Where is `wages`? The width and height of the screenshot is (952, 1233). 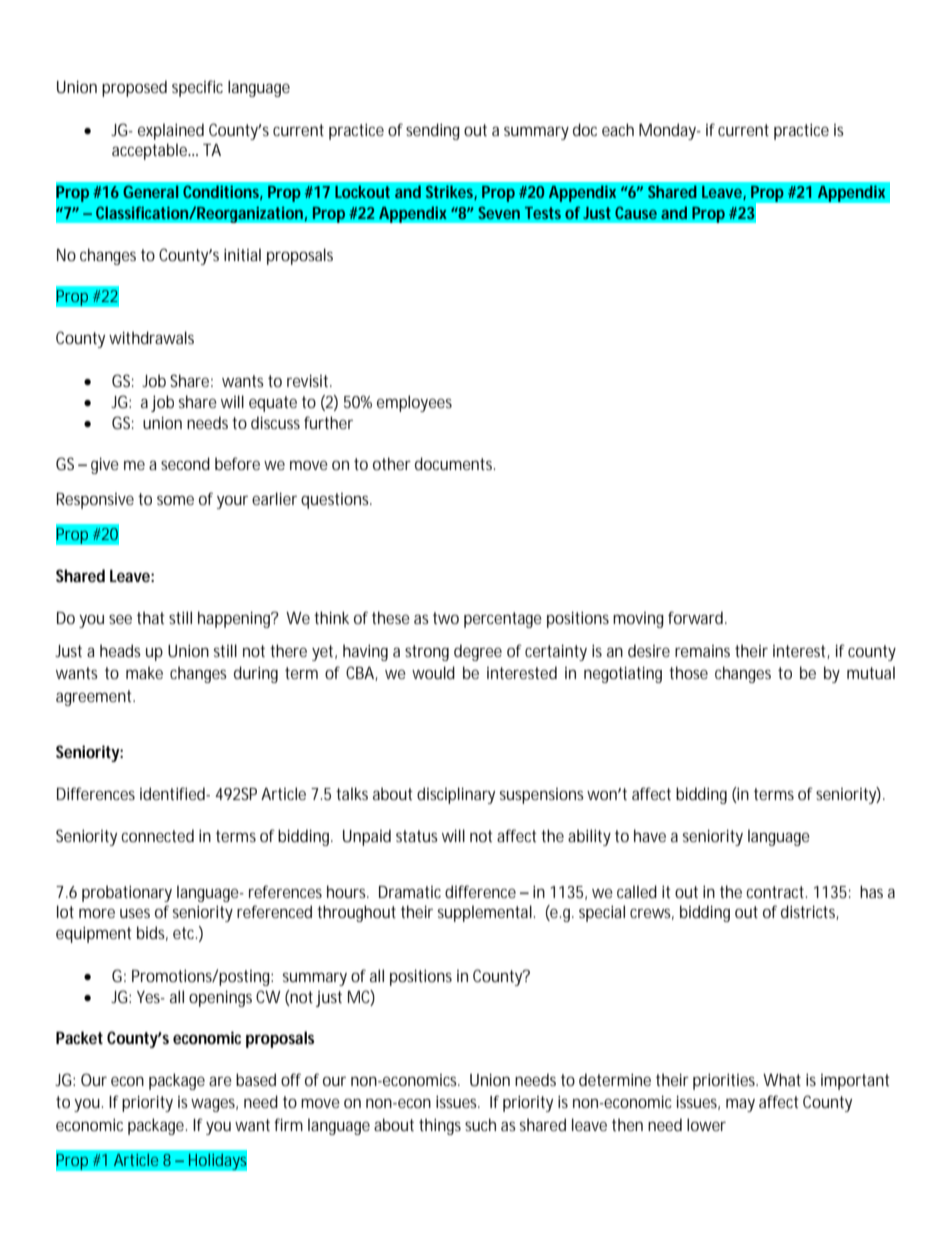
wages is located at coordinates (214, 1105).
